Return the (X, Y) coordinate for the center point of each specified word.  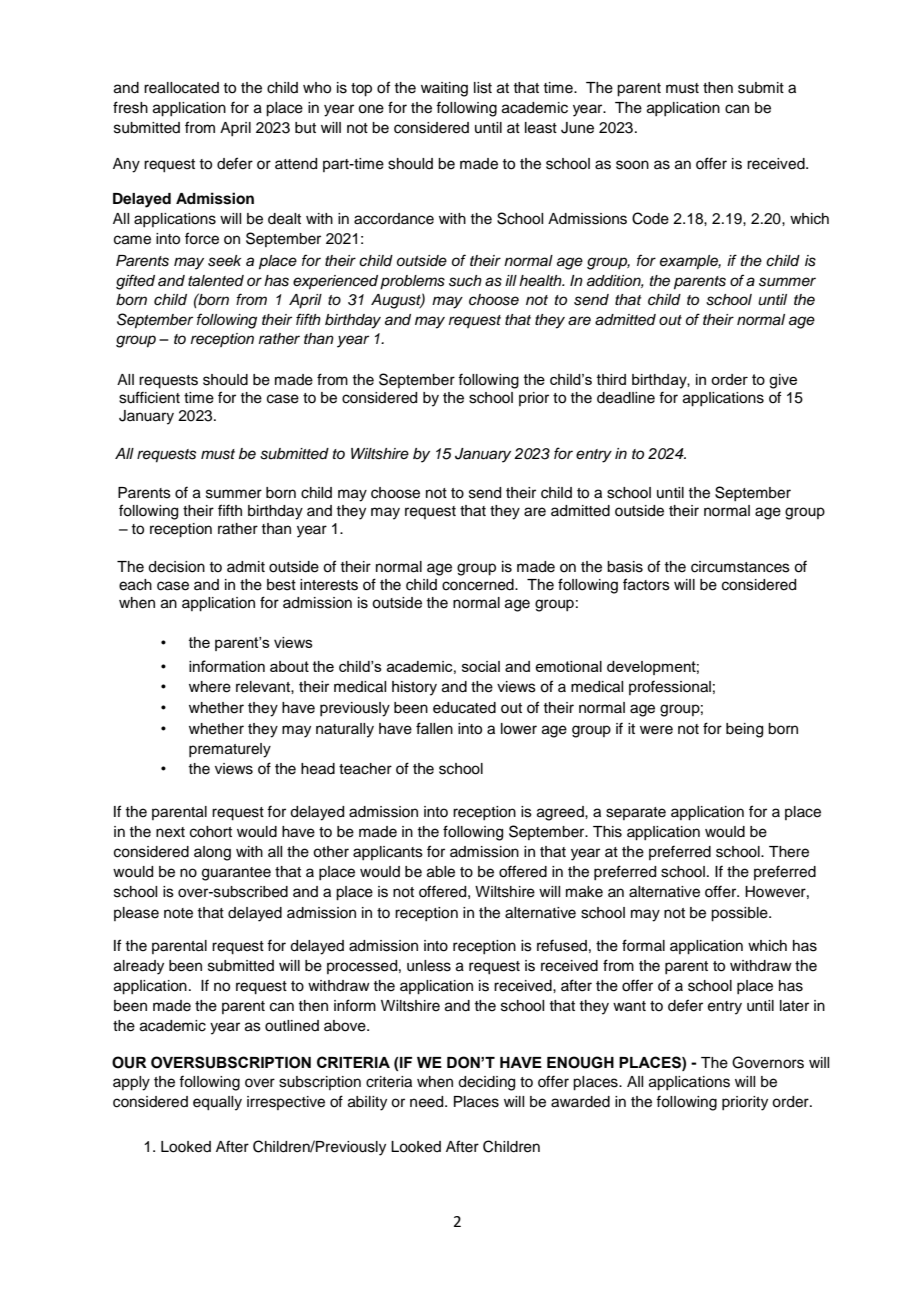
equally (217, 1103)
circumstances (740, 567)
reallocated (181, 88)
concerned (479, 585)
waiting (444, 89)
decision (176, 567)
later (794, 1006)
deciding (486, 1083)
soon (632, 165)
